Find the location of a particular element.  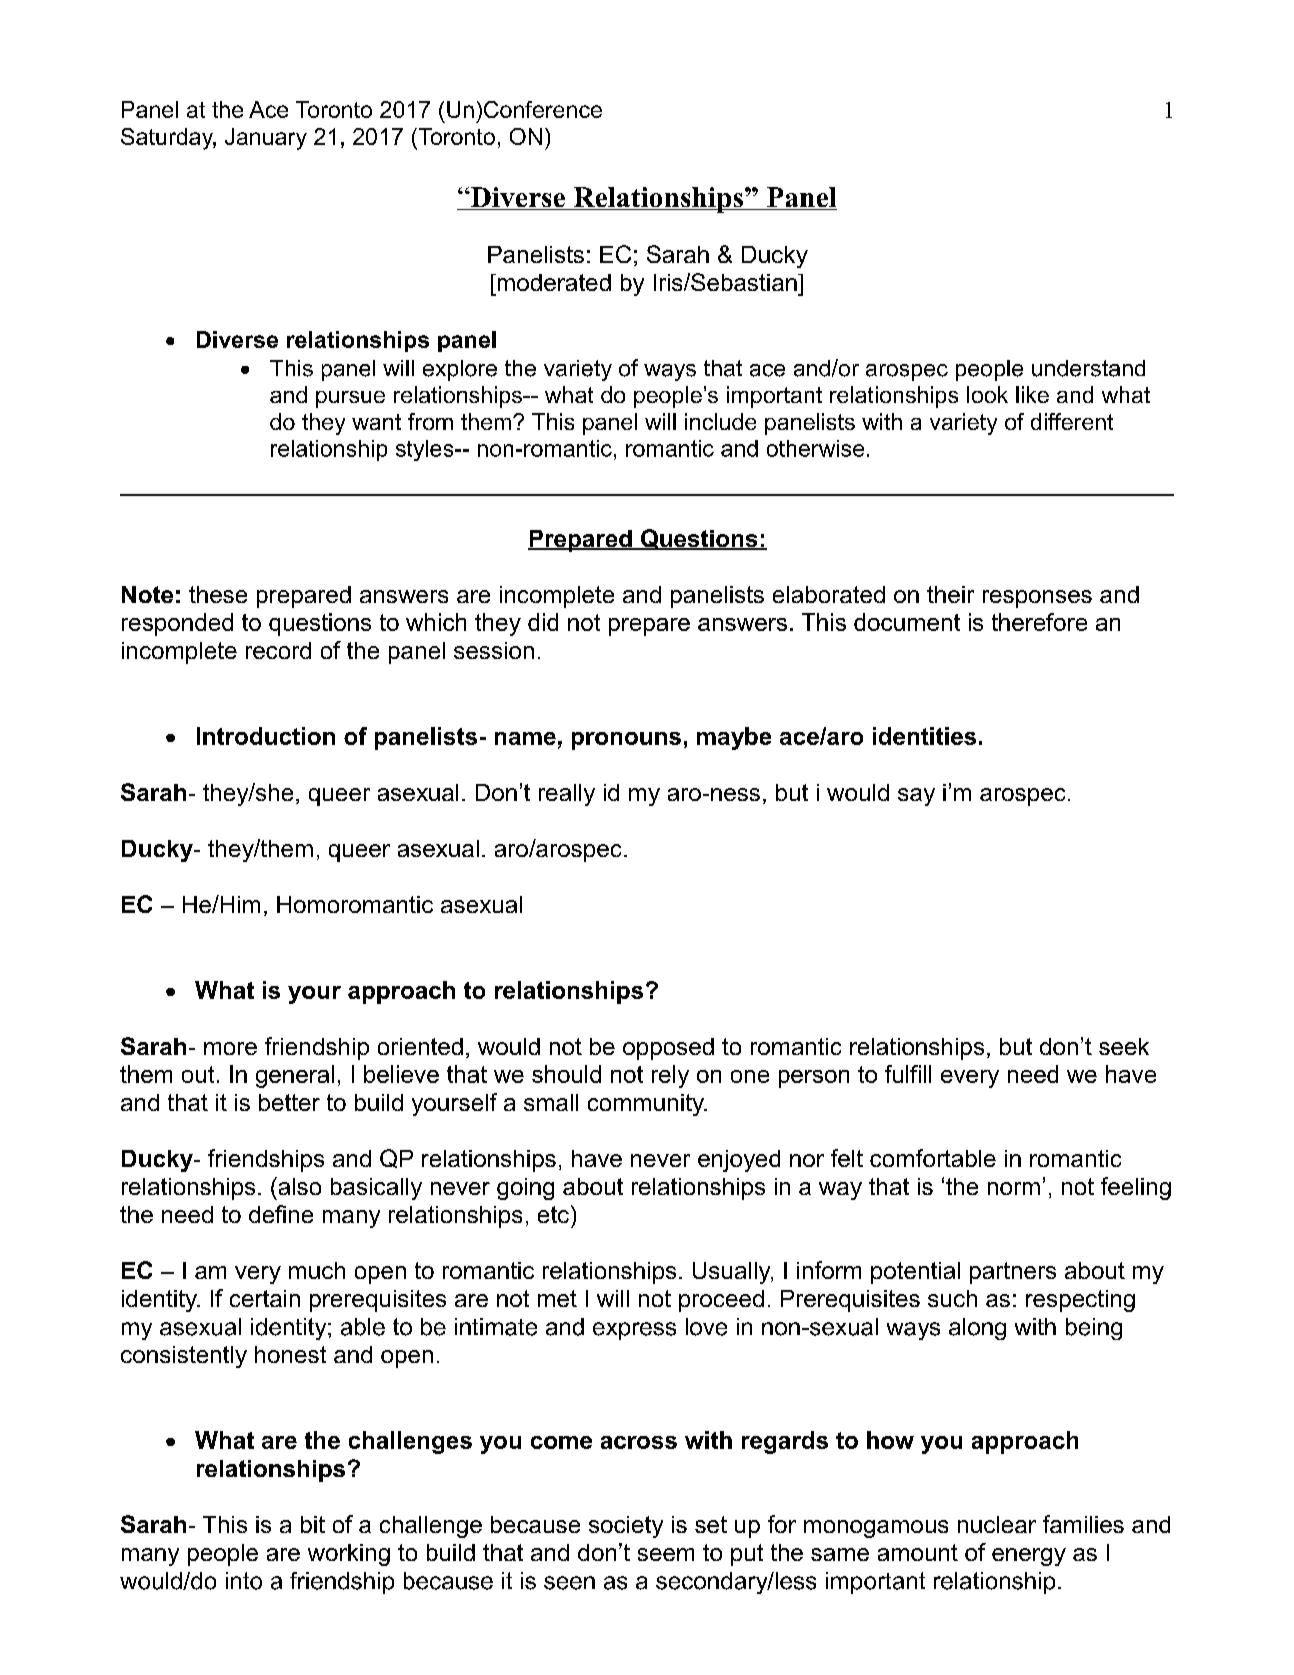

record is located at coordinates (278, 650).
